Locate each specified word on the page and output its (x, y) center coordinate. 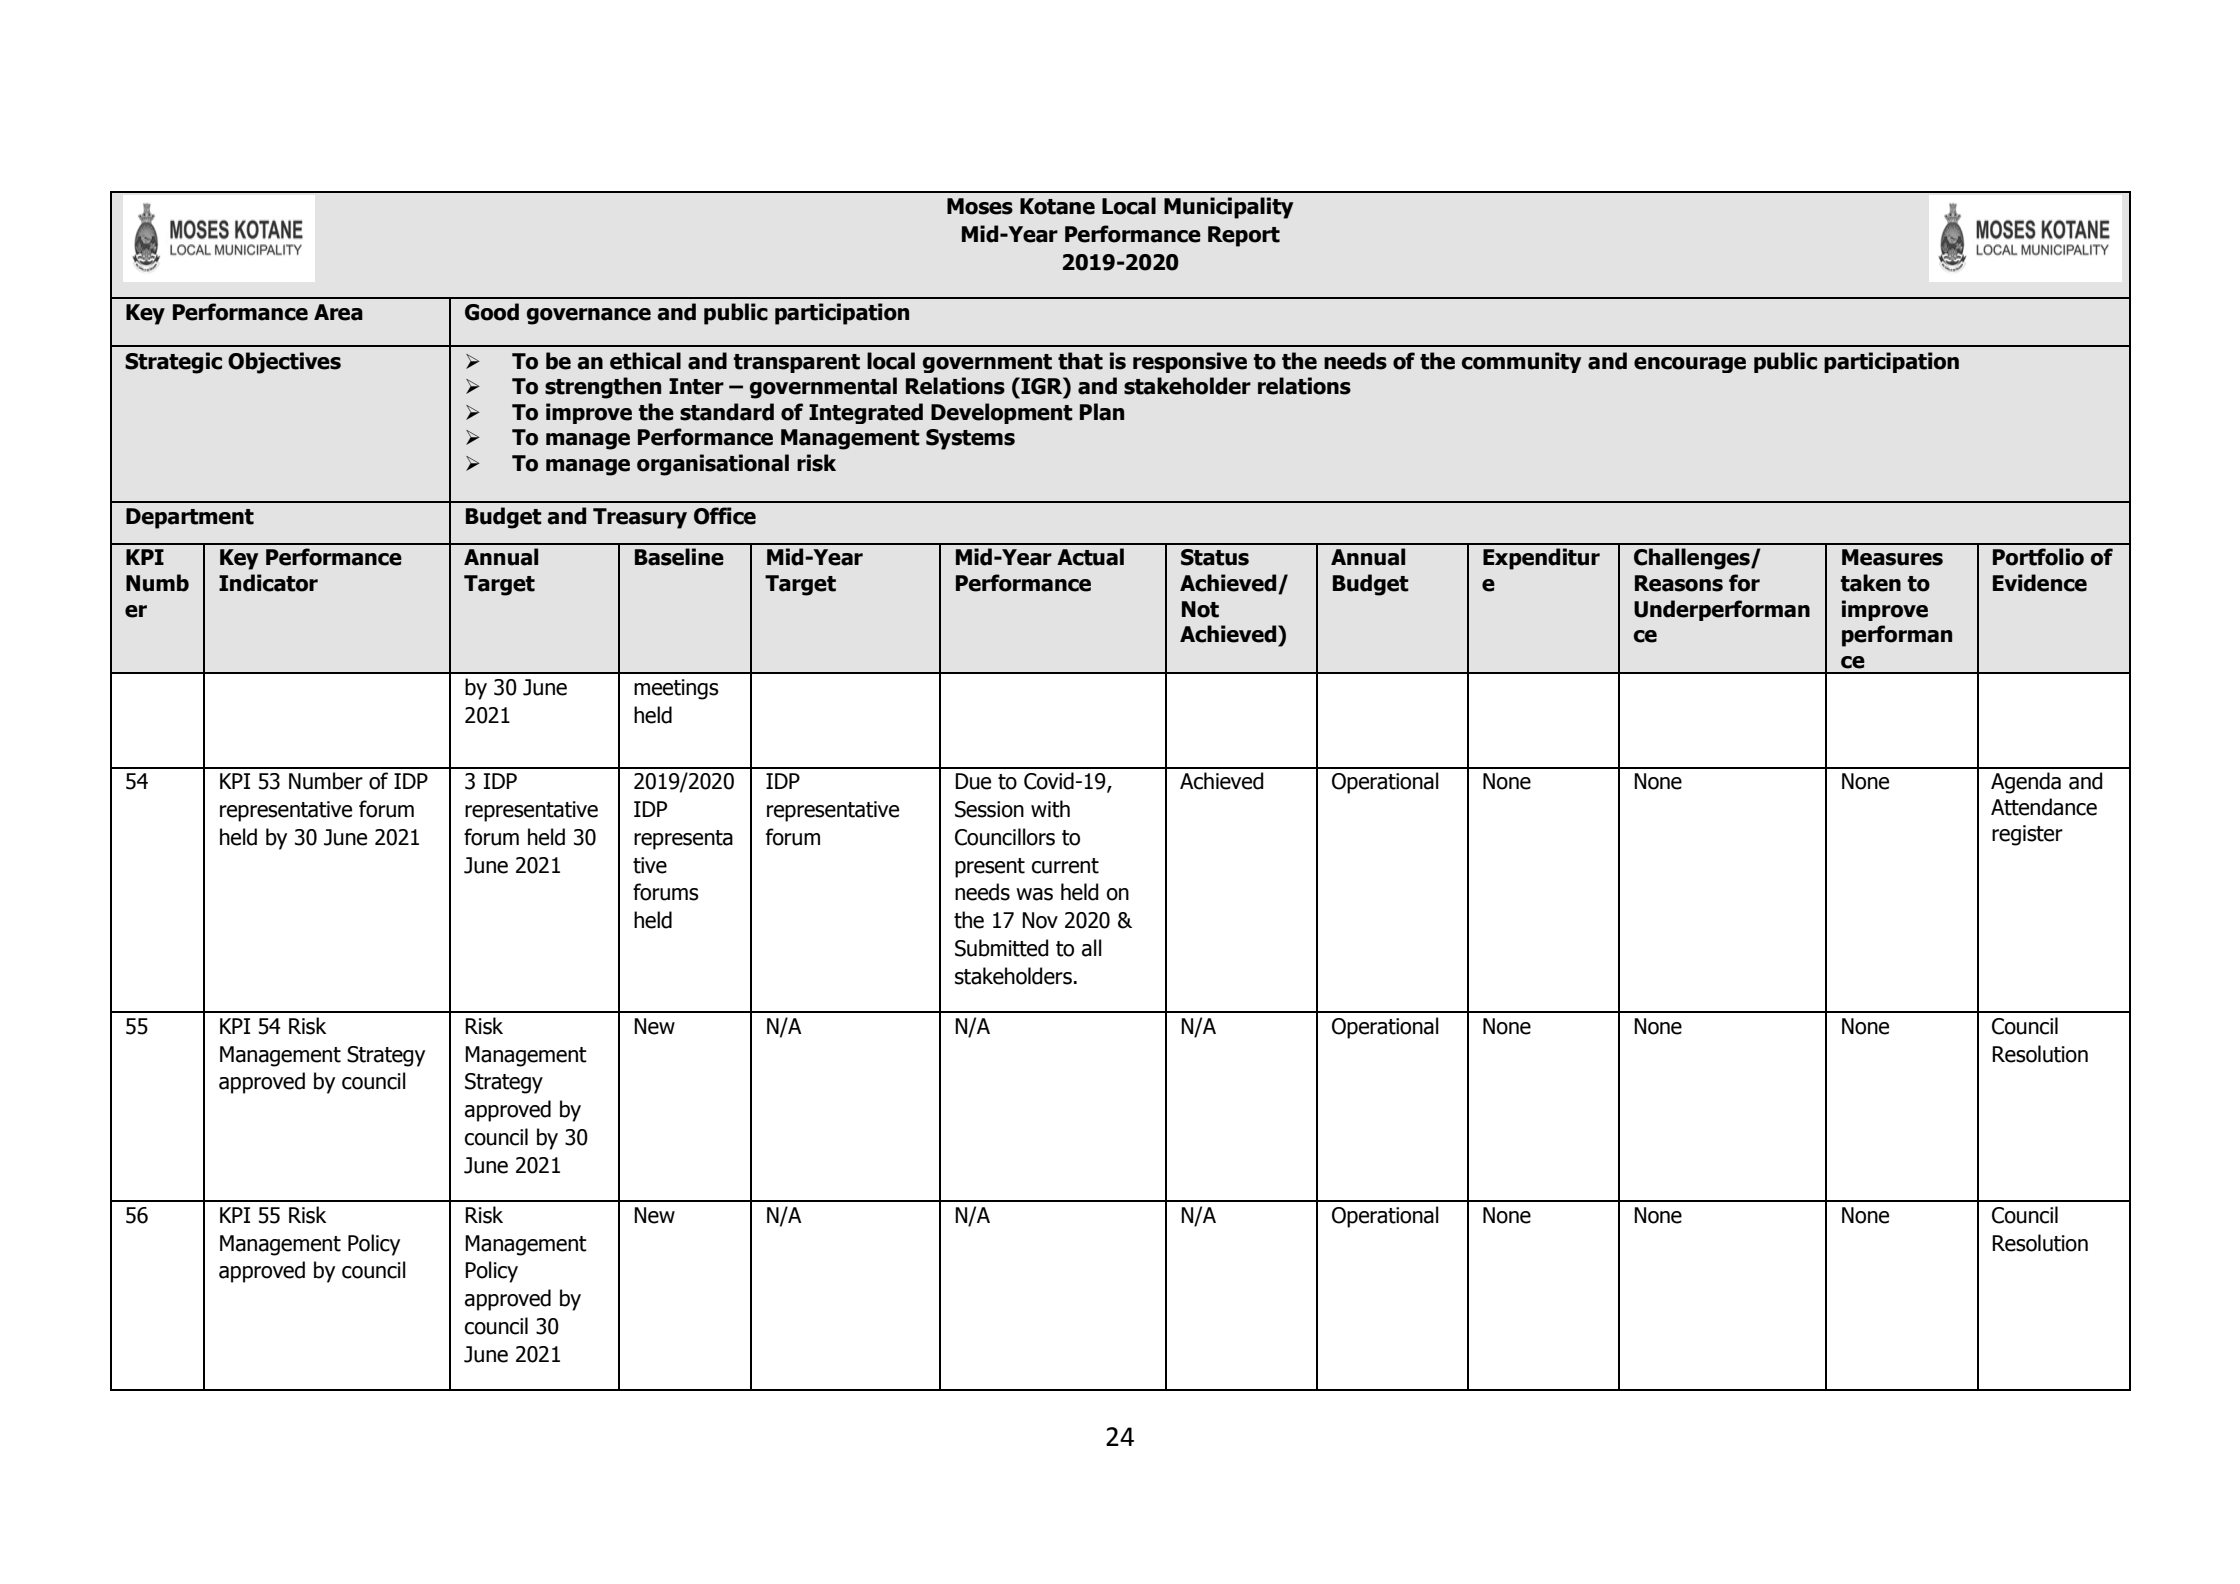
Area (338, 312)
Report (1244, 236)
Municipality (1228, 208)
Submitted (1001, 948)
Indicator (268, 583)
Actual (1090, 557)
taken (1870, 583)
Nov (1040, 920)
